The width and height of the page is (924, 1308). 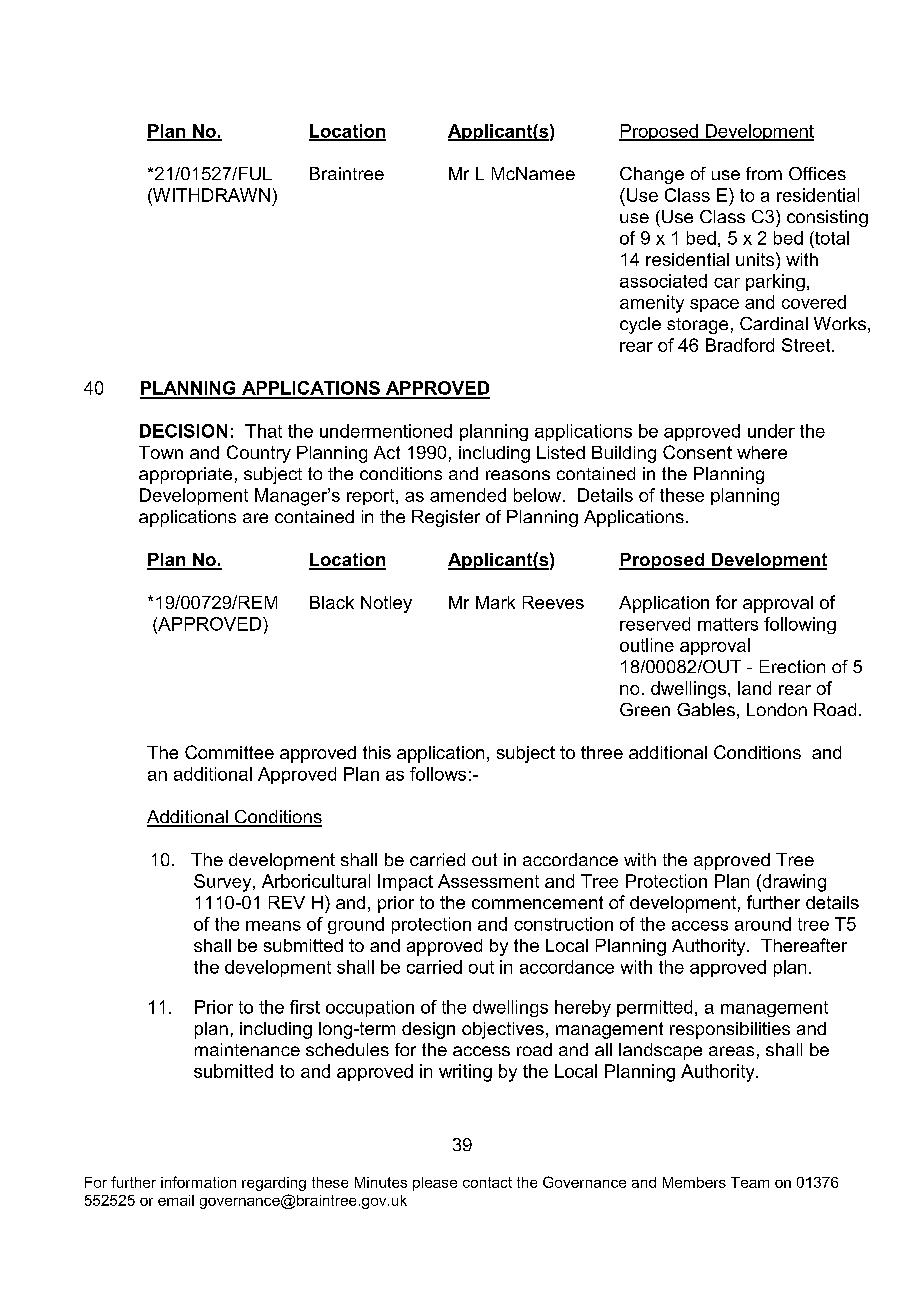 I want to click on matters, so click(x=728, y=624).
